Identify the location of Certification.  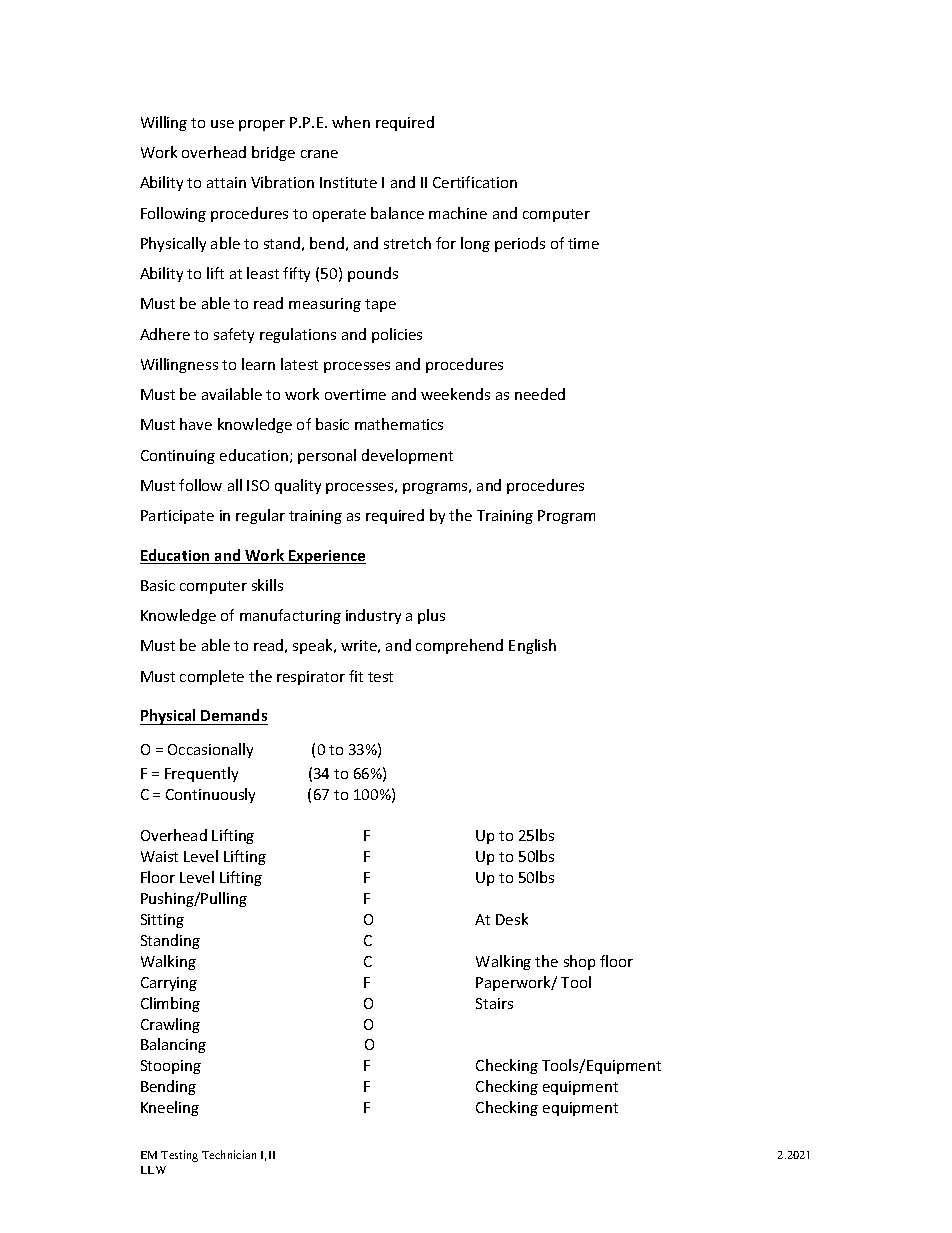
(475, 182).
